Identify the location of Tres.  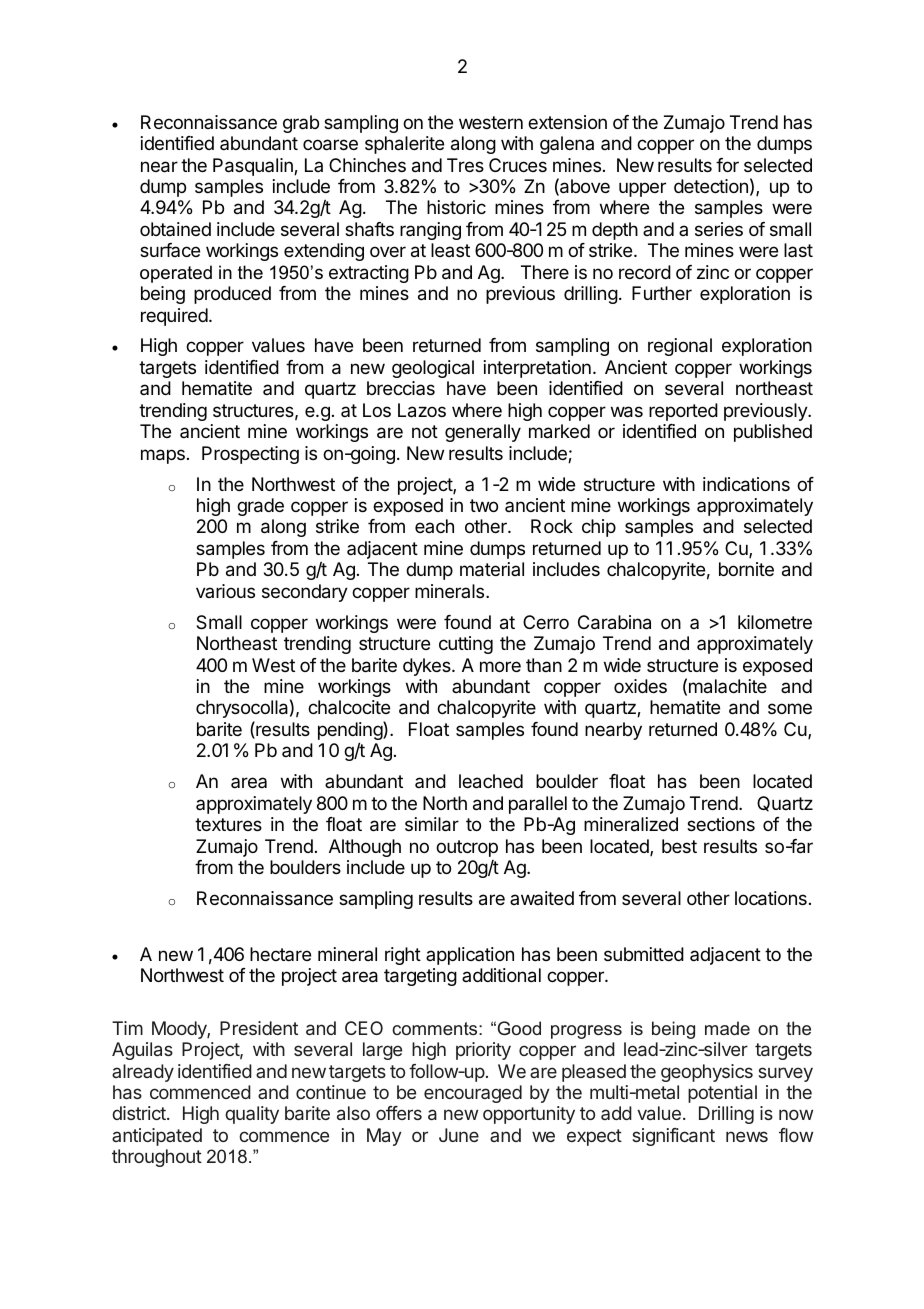
(465, 165).
